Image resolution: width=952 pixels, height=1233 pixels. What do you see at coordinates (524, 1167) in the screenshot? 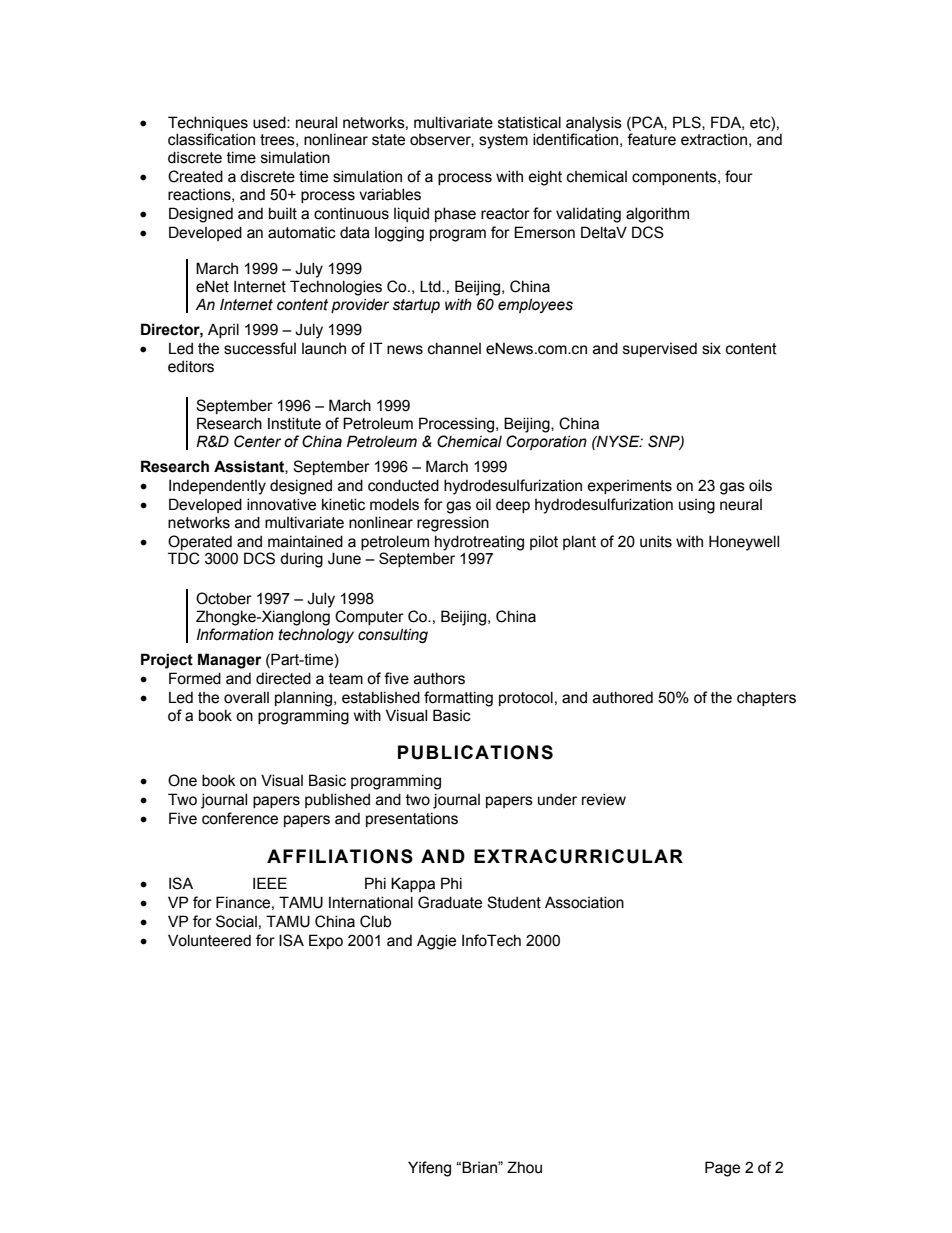
I see `Zhou` at bounding box center [524, 1167].
